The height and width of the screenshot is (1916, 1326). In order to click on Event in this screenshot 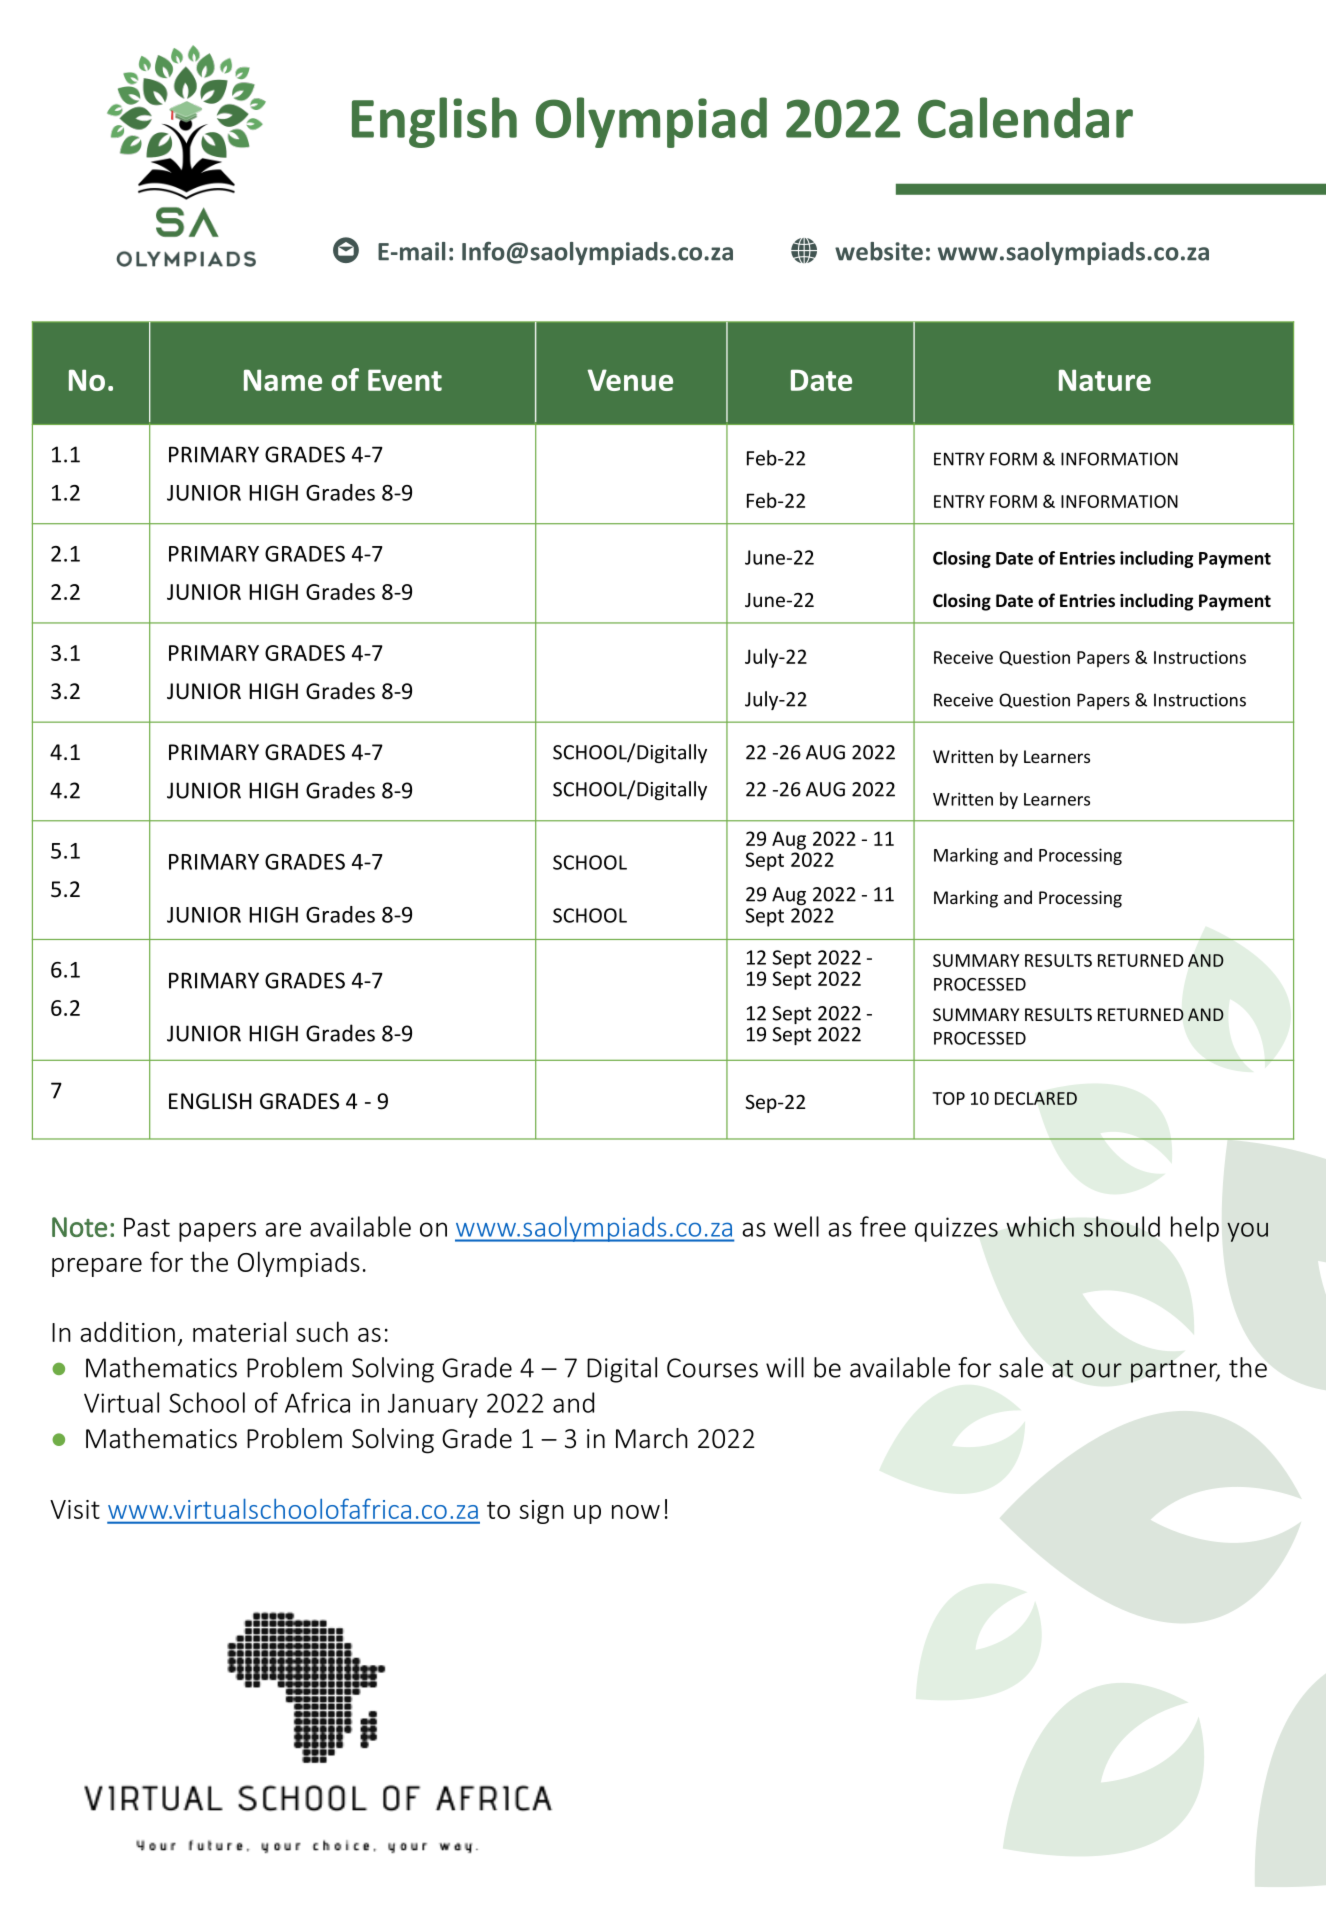, I will do `click(405, 380)`.
